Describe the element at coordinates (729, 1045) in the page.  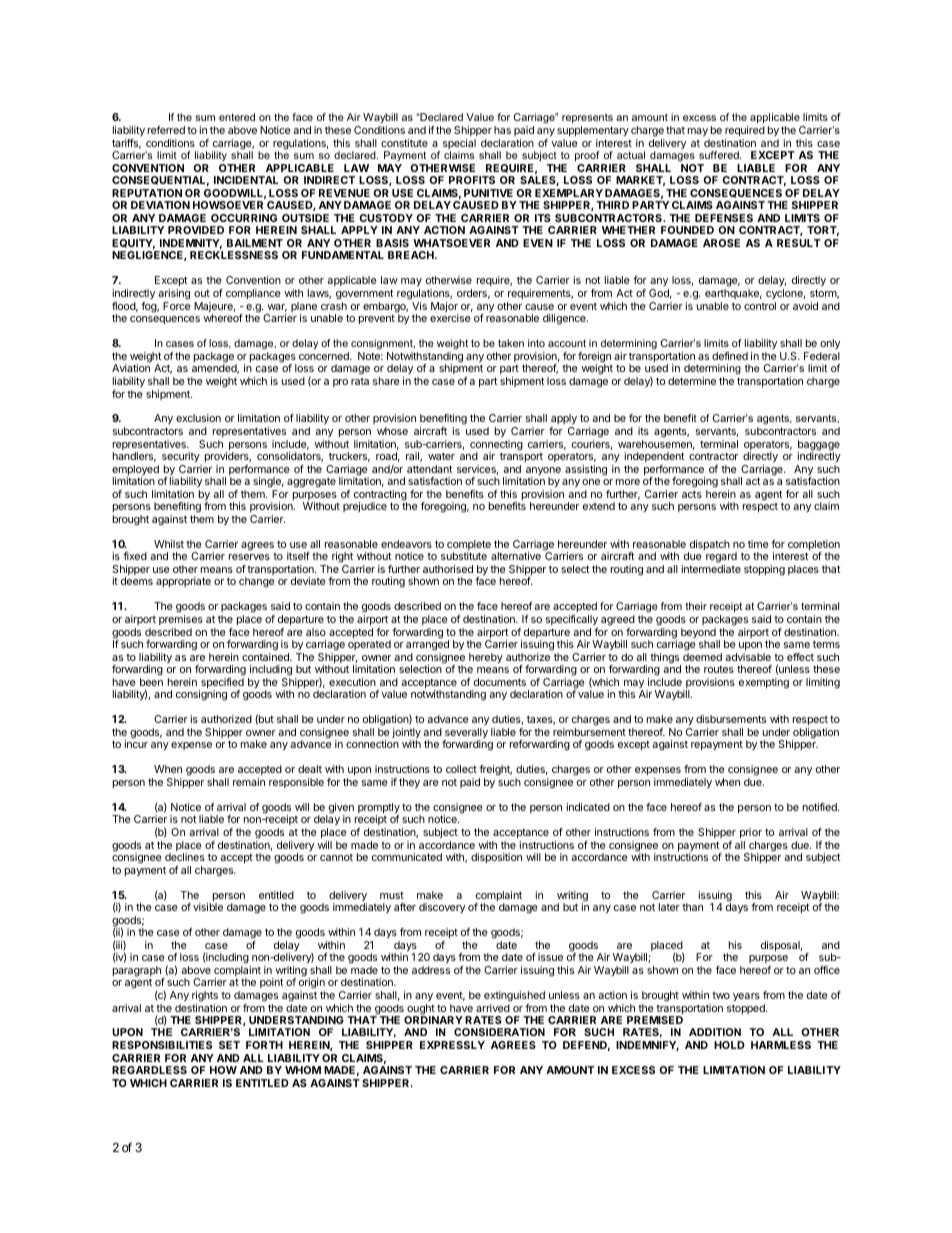
I see `HOLD` at that location.
